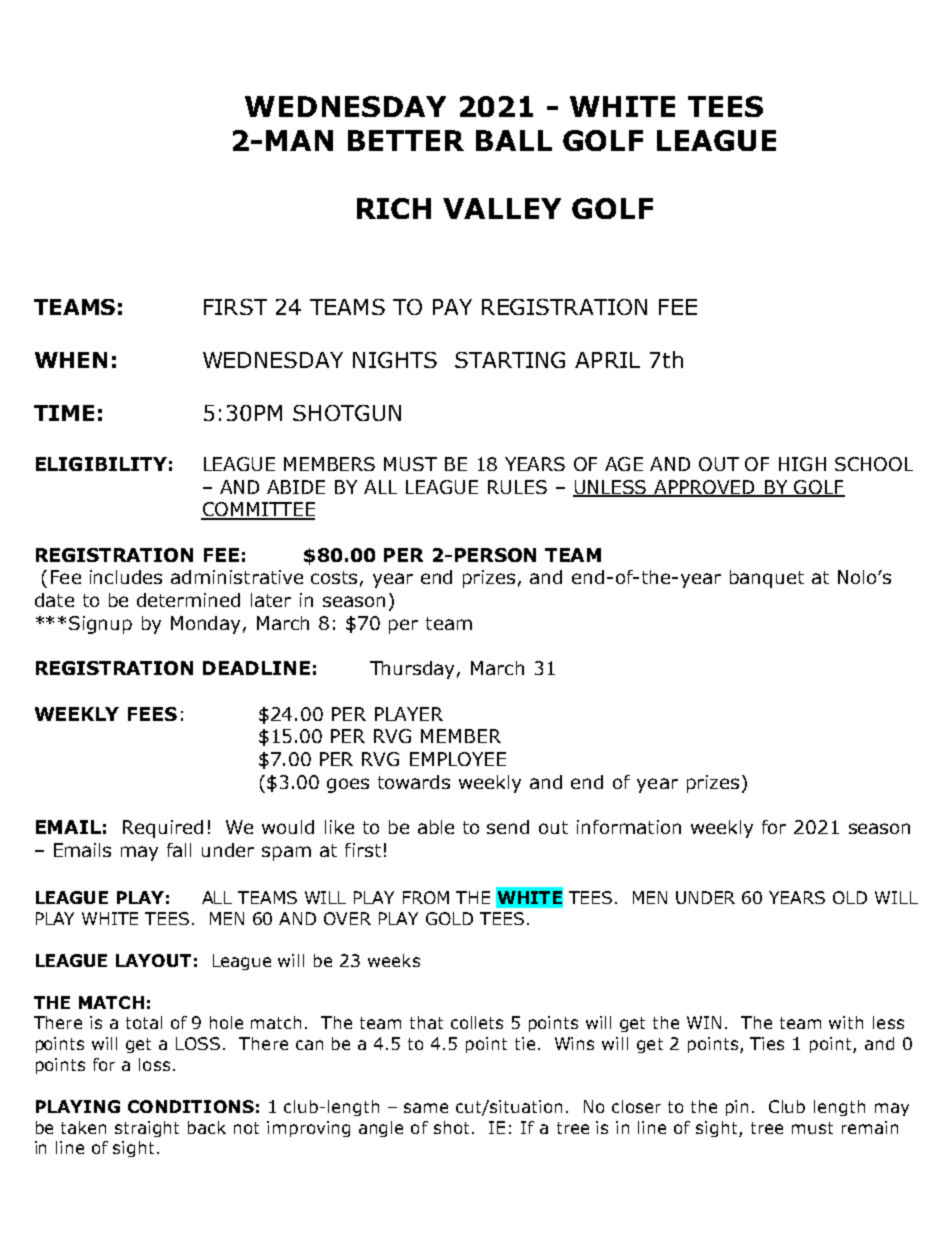 The height and width of the screenshot is (1233, 952). Describe the element at coordinates (510, 360) in the screenshot. I see `STARTING` at that location.
